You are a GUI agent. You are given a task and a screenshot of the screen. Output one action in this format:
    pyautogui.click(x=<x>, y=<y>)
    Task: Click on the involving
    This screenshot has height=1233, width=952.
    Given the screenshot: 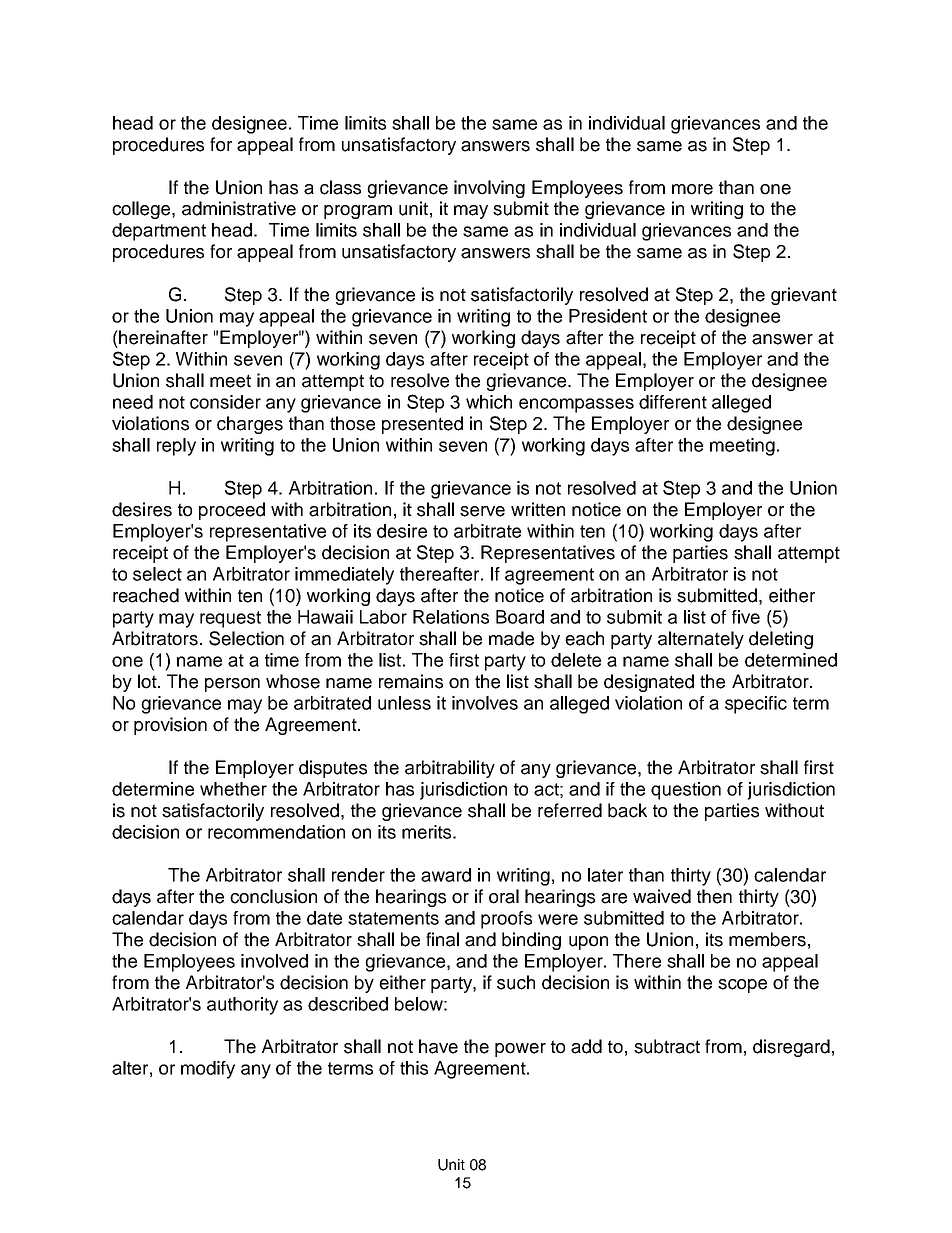 What is the action you would take?
    pyautogui.click(x=489, y=189)
